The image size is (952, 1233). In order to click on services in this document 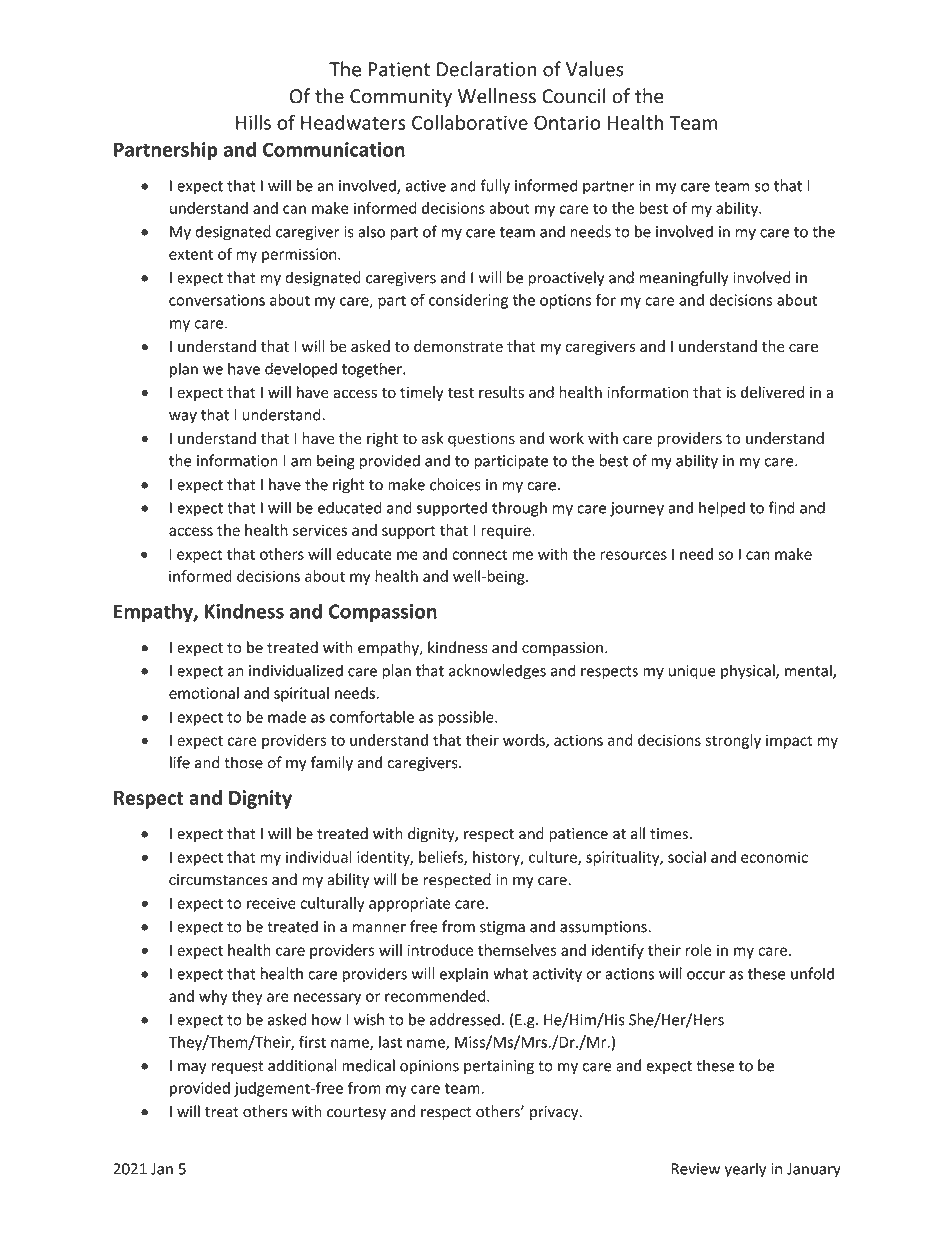, I will do `click(320, 530)`.
